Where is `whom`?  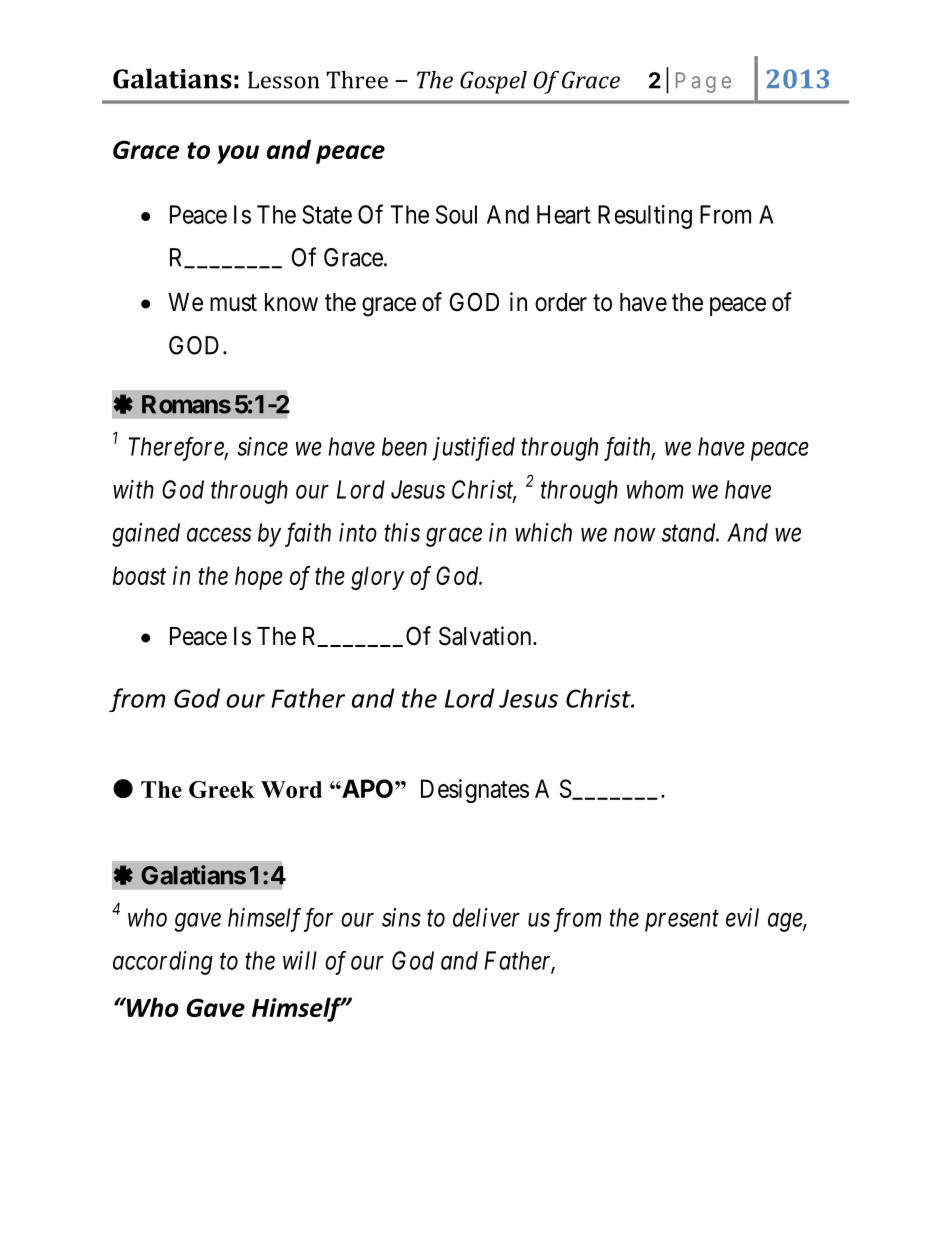
whom is located at coordinates (655, 489).
